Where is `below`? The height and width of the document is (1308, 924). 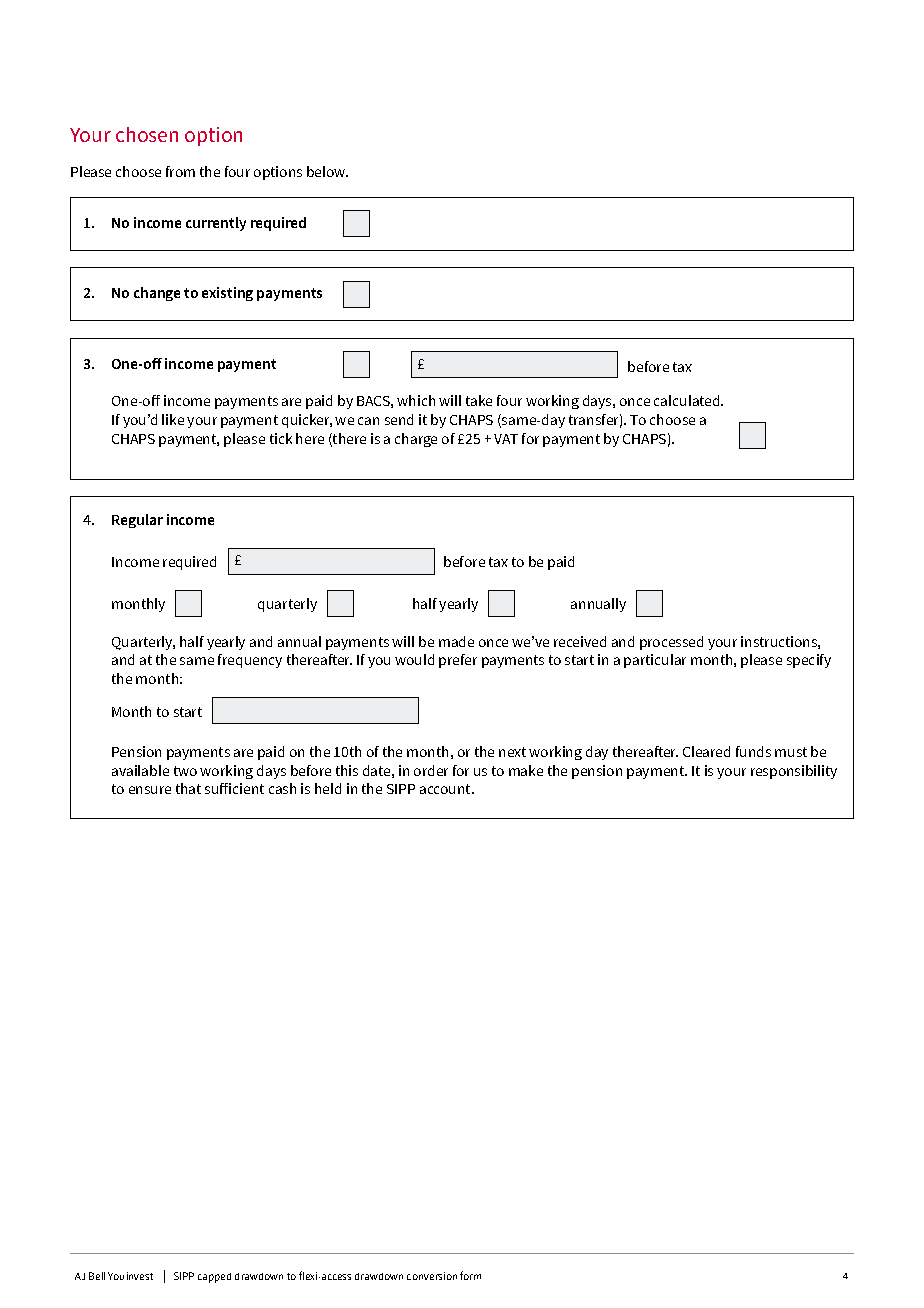 below is located at coordinates (327, 171).
